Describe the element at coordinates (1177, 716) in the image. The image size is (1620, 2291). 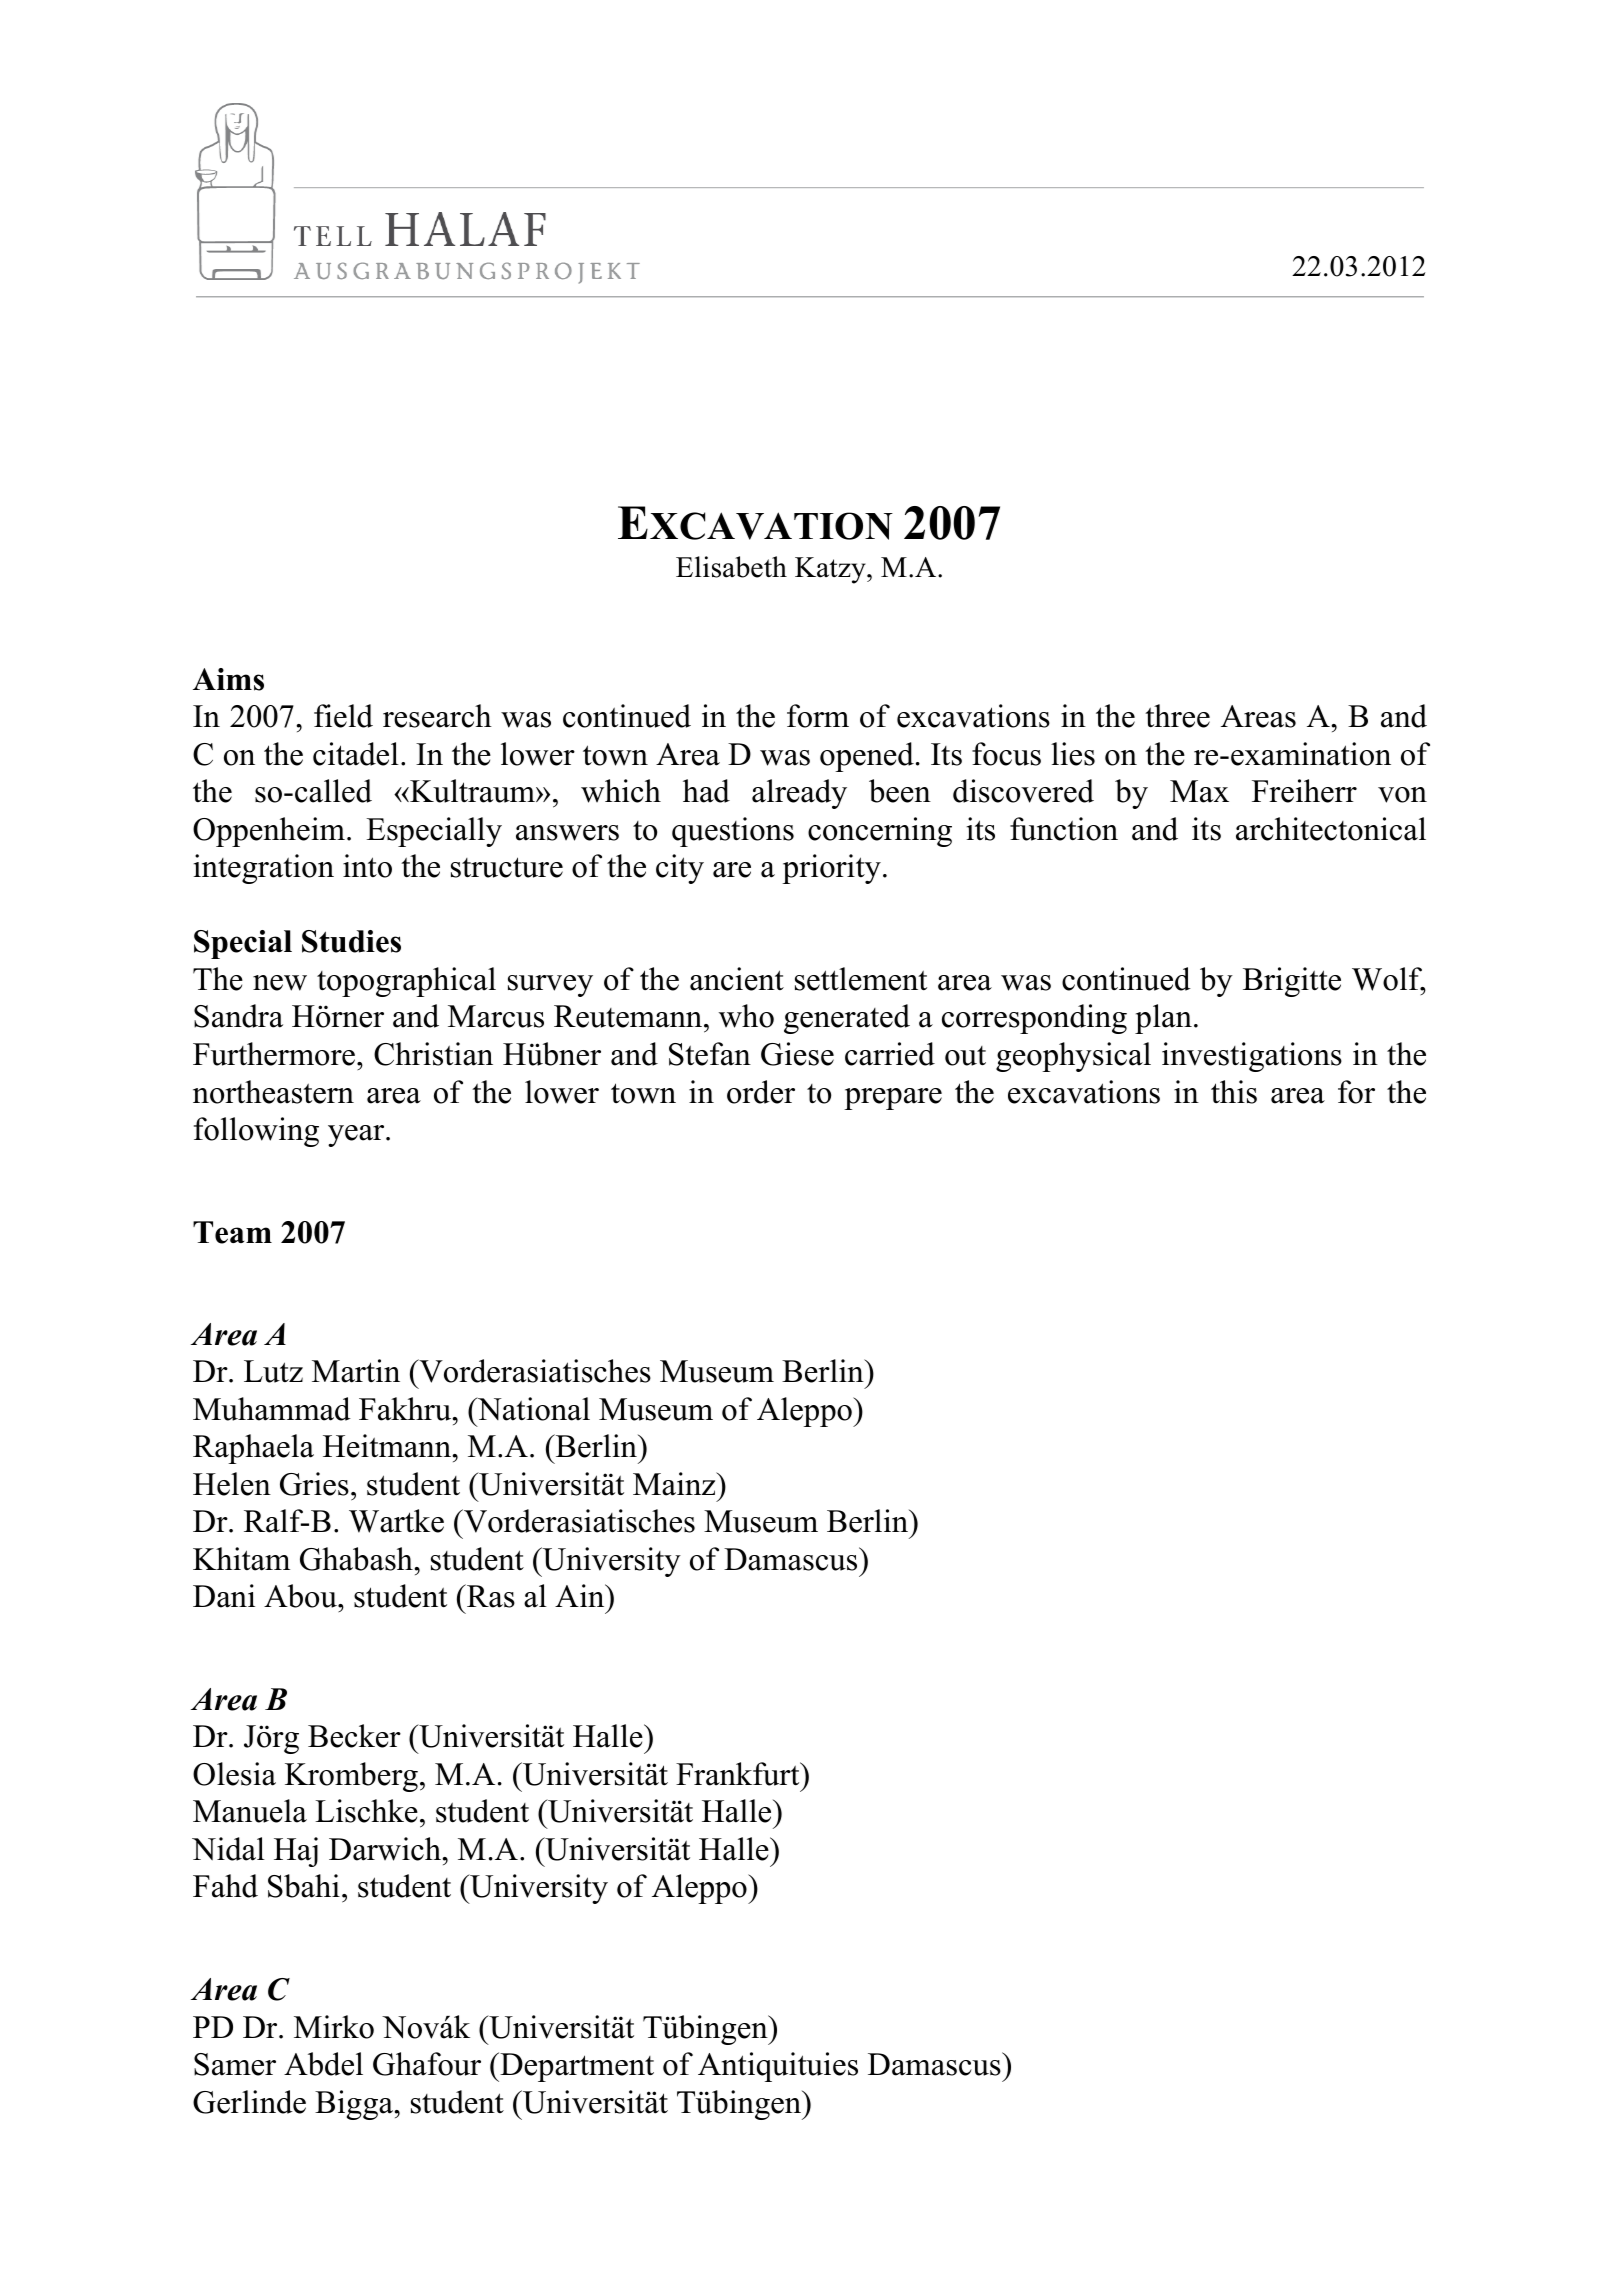
I see `three` at that location.
